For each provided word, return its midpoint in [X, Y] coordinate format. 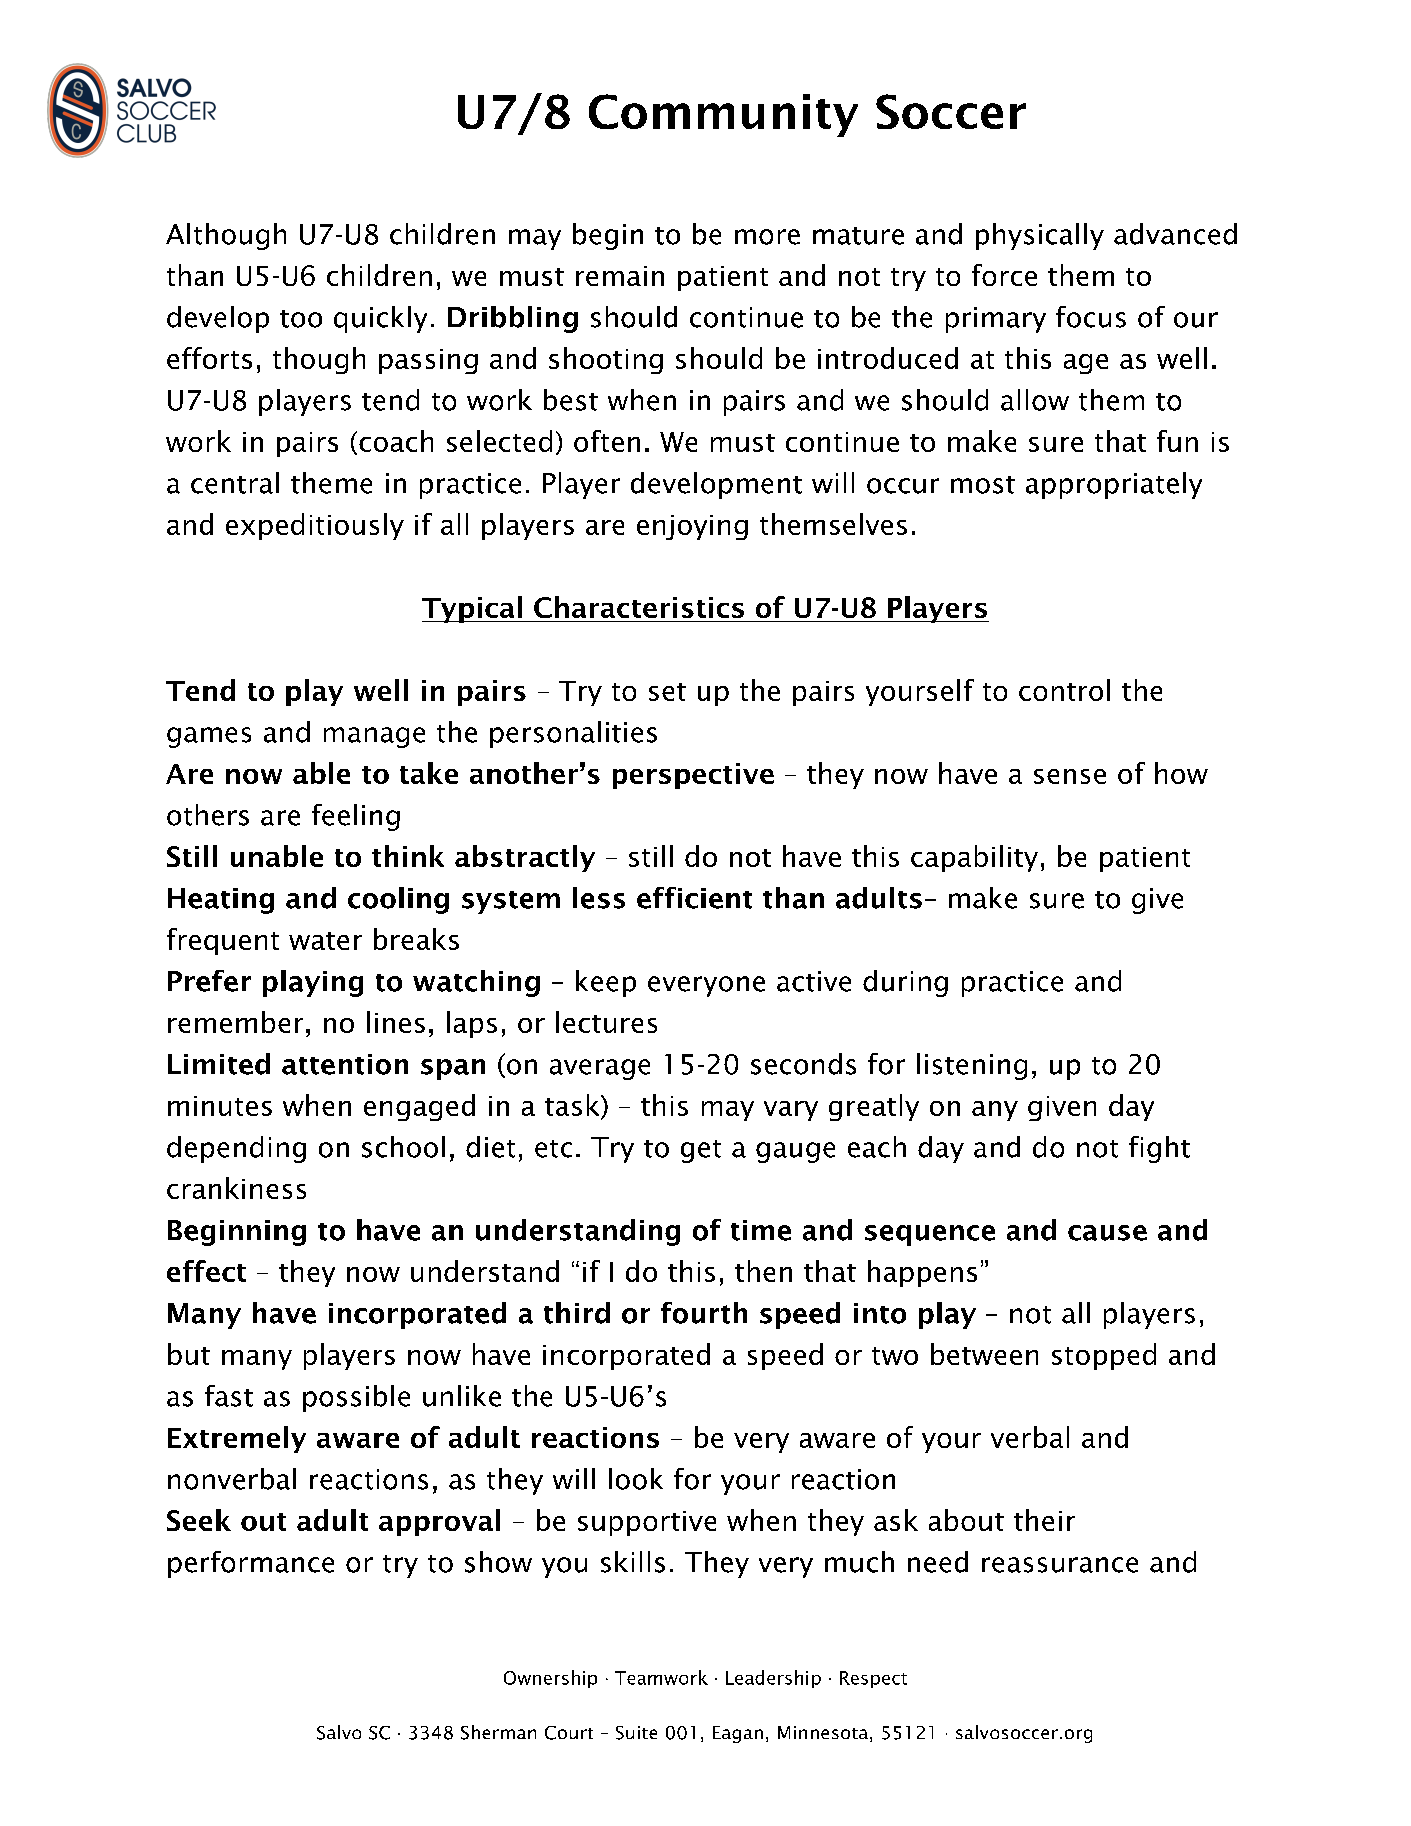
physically [1040, 236]
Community [723, 115]
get [701, 1151]
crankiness [236, 1188]
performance [251, 1564]
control [1064, 690]
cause [1107, 1233]
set [667, 692]
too [301, 319]
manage [374, 737]
